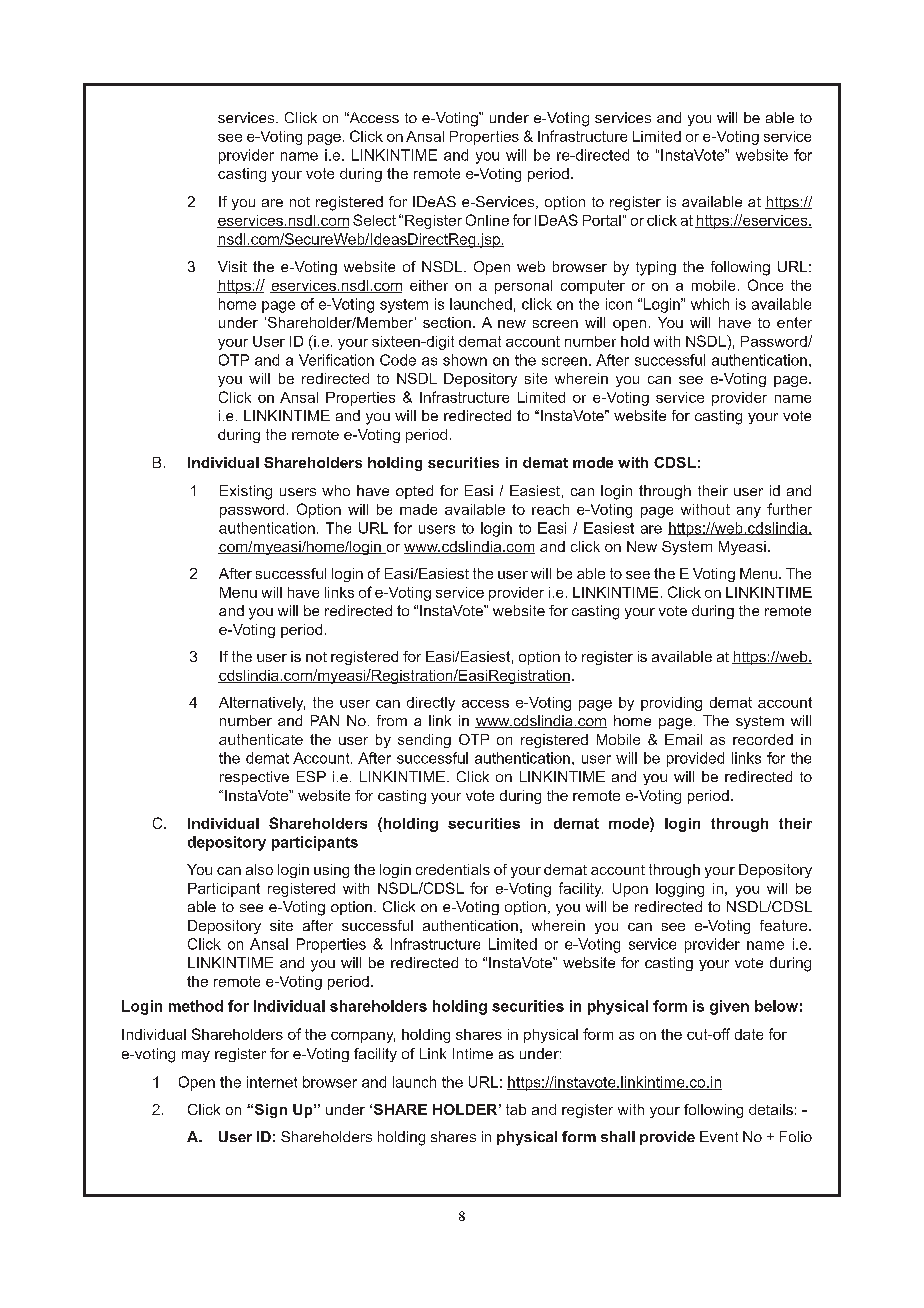  I want to click on Alternatively, so click(262, 704).
